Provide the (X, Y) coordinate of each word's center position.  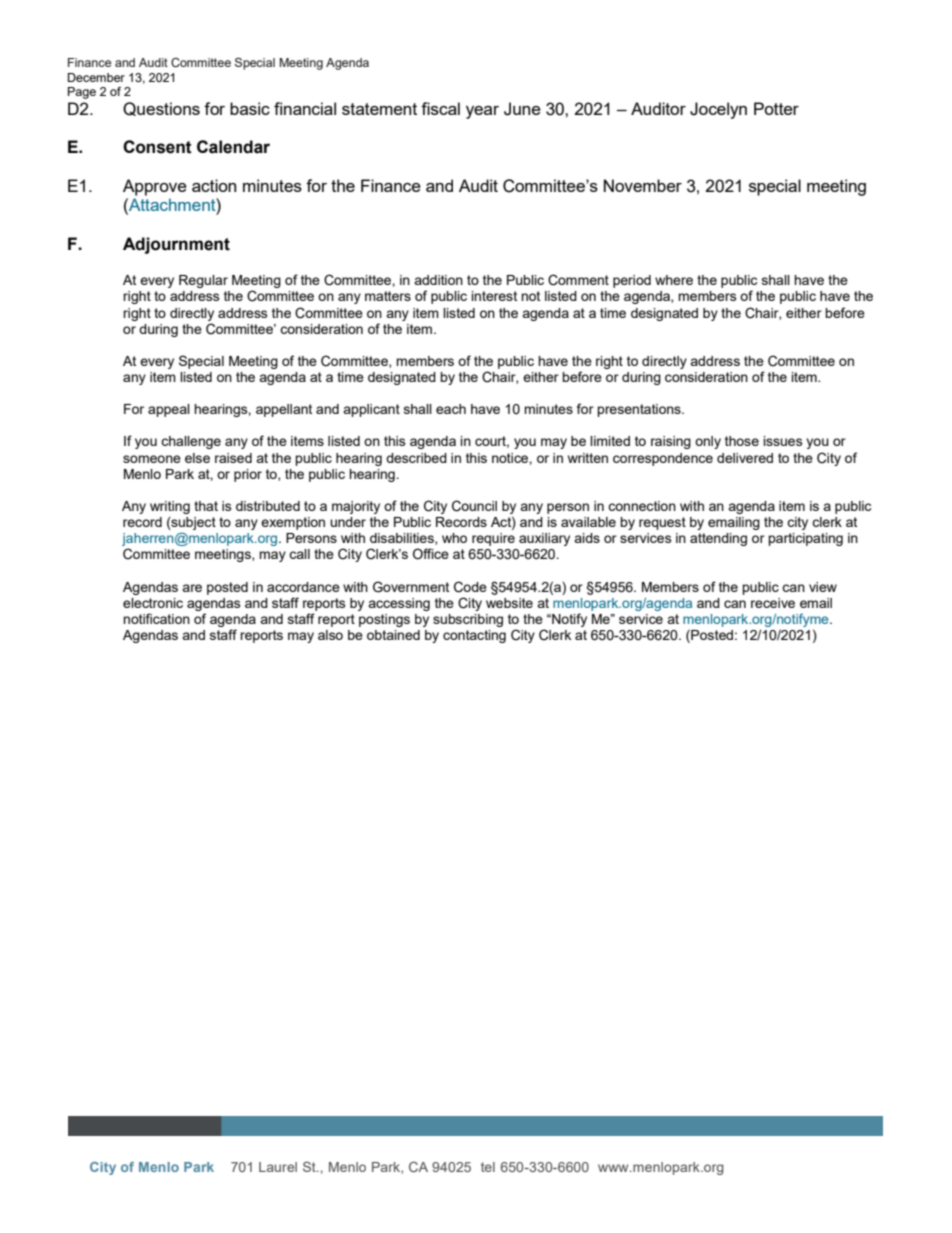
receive (773, 603)
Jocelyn (718, 110)
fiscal (440, 108)
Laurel (278, 1167)
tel (488, 1167)
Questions (161, 109)
